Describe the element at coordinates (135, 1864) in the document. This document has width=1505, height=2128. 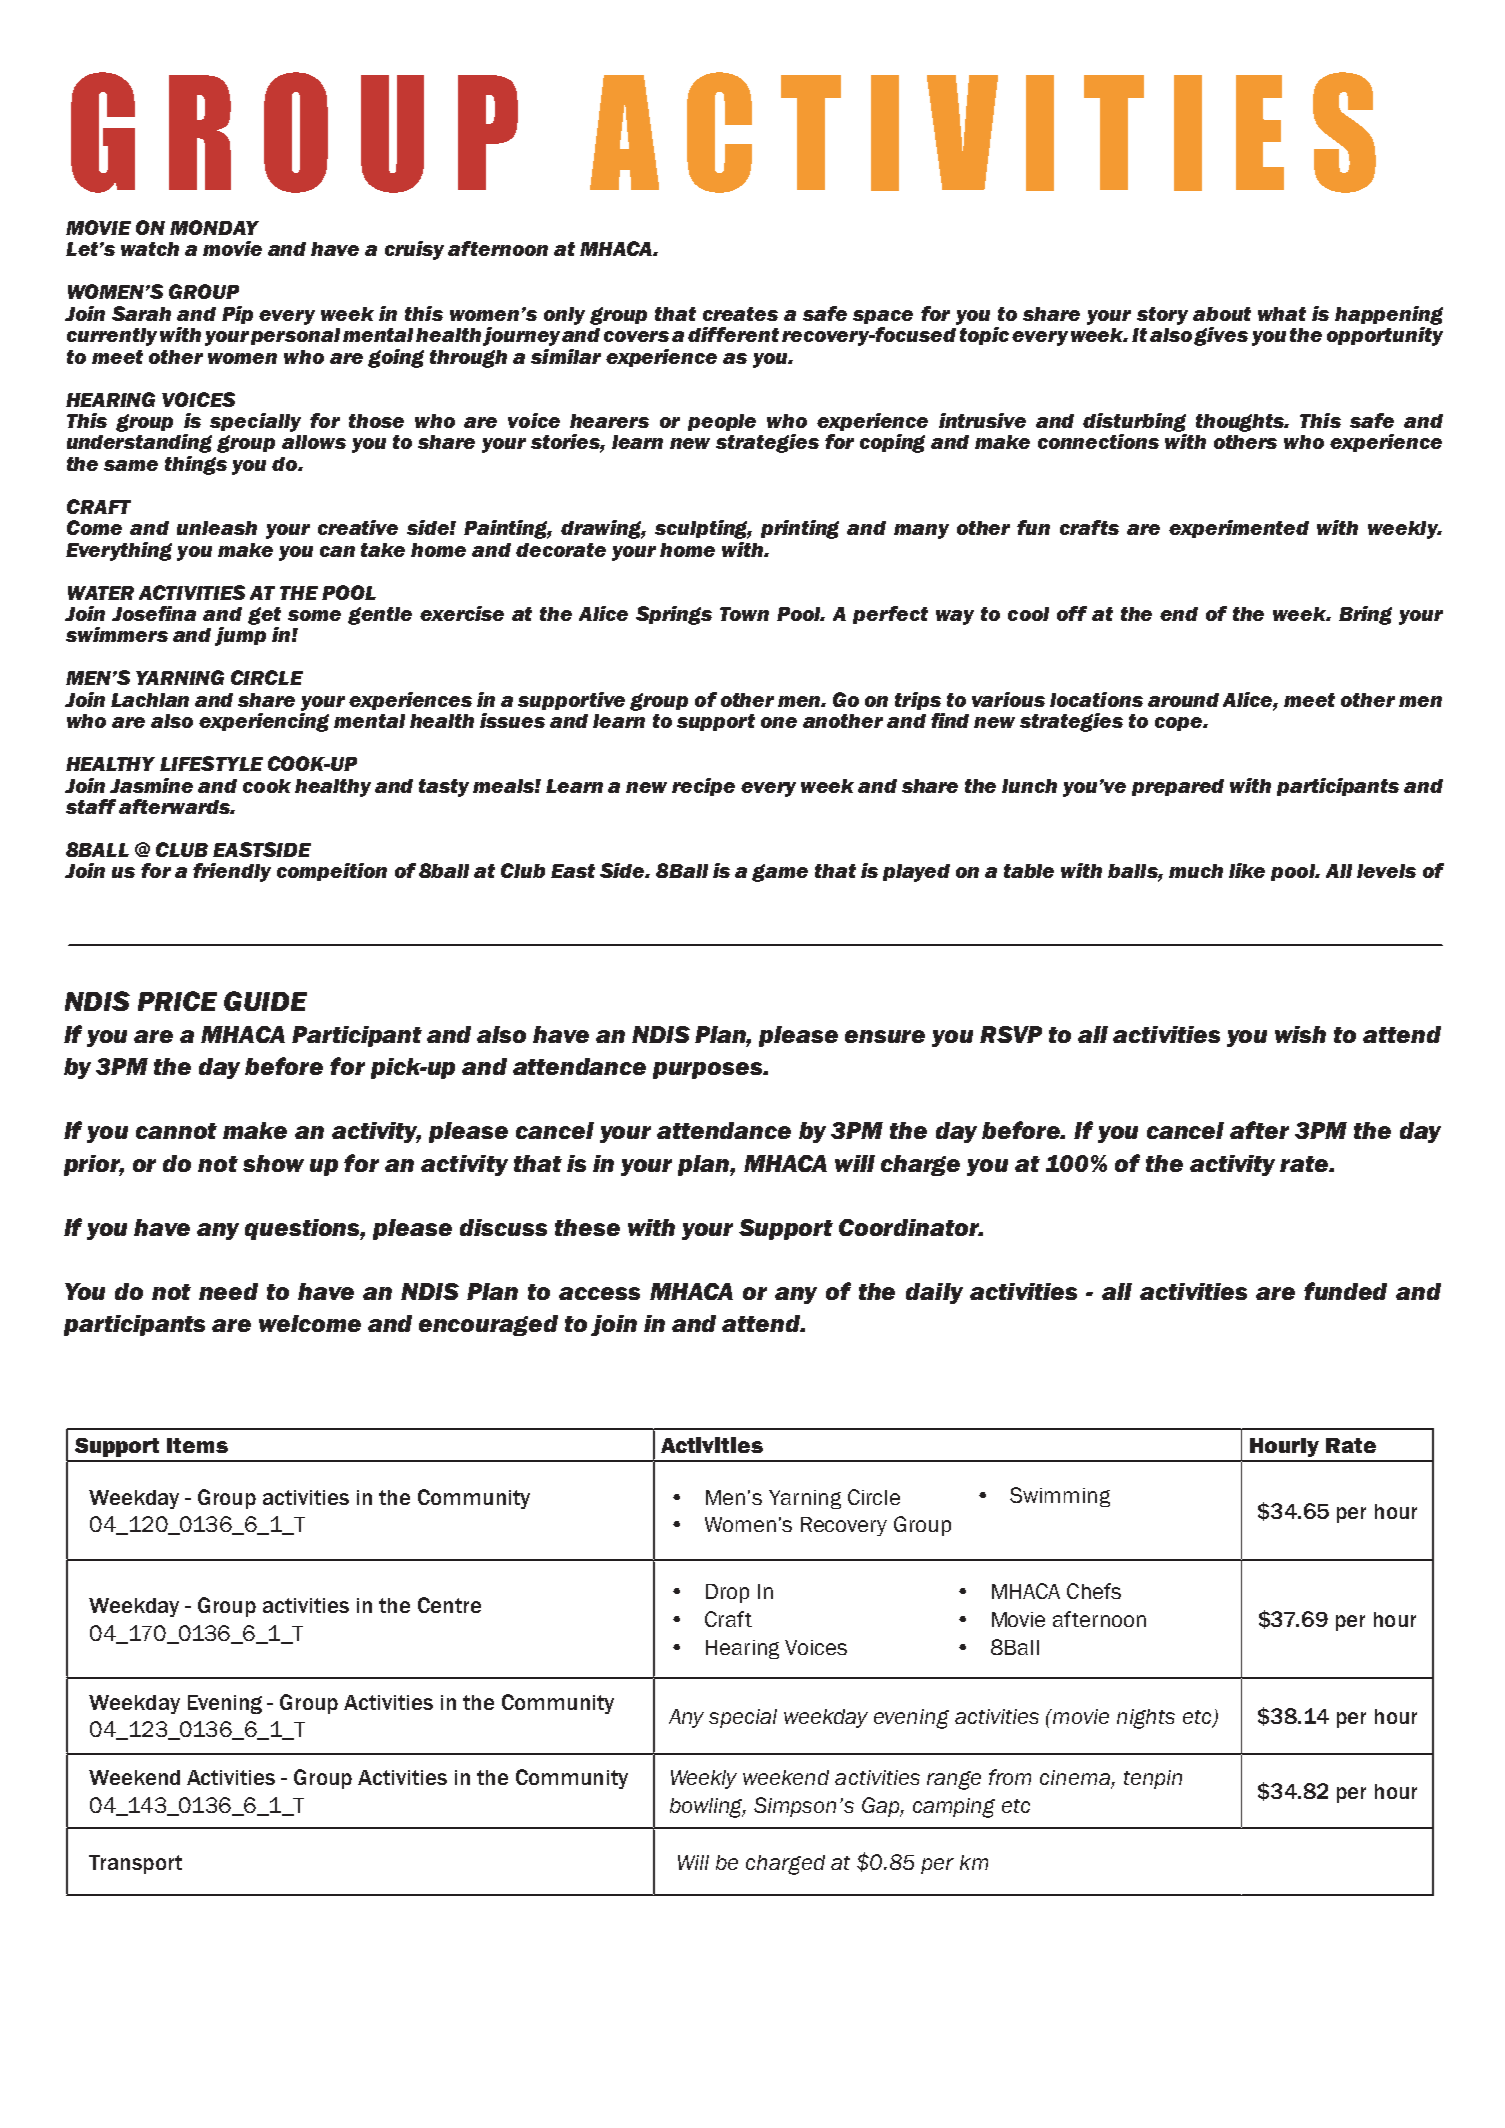
I see `Transport` at that location.
